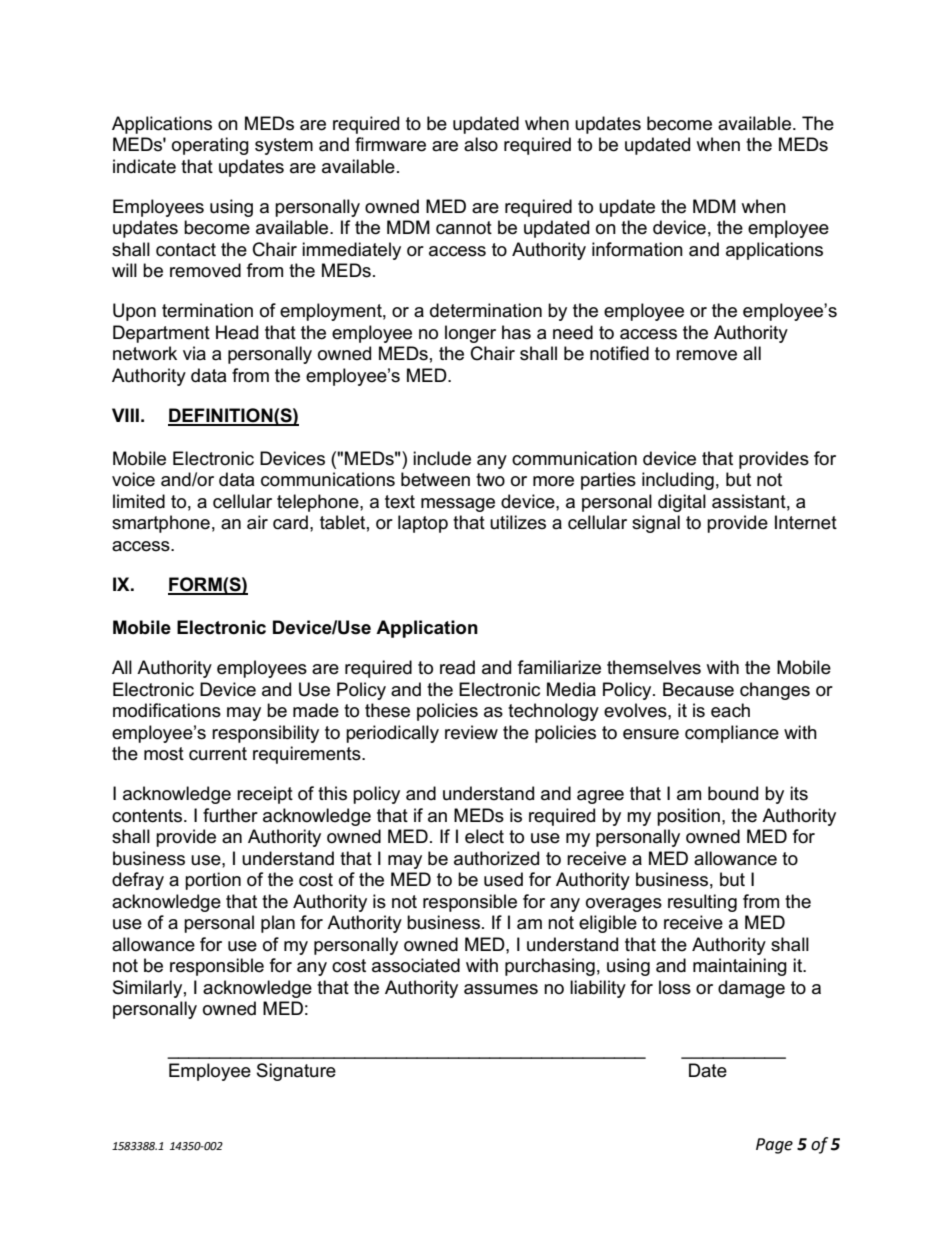  Describe the element at coordinates (210, 146) in the screenshot. I see `operating` at that location.
